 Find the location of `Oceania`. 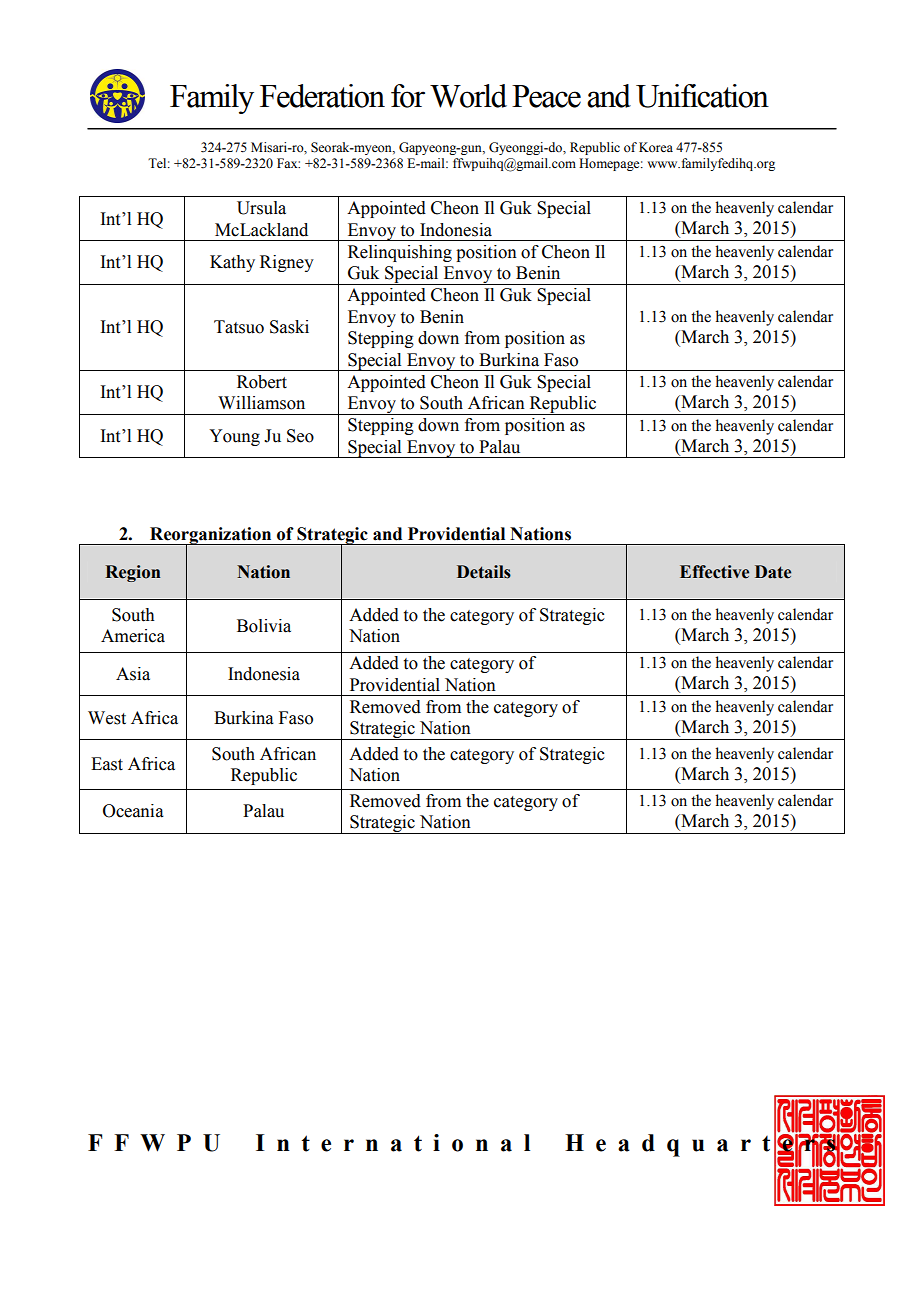

Oceania is located at coordinates (133, 811).
